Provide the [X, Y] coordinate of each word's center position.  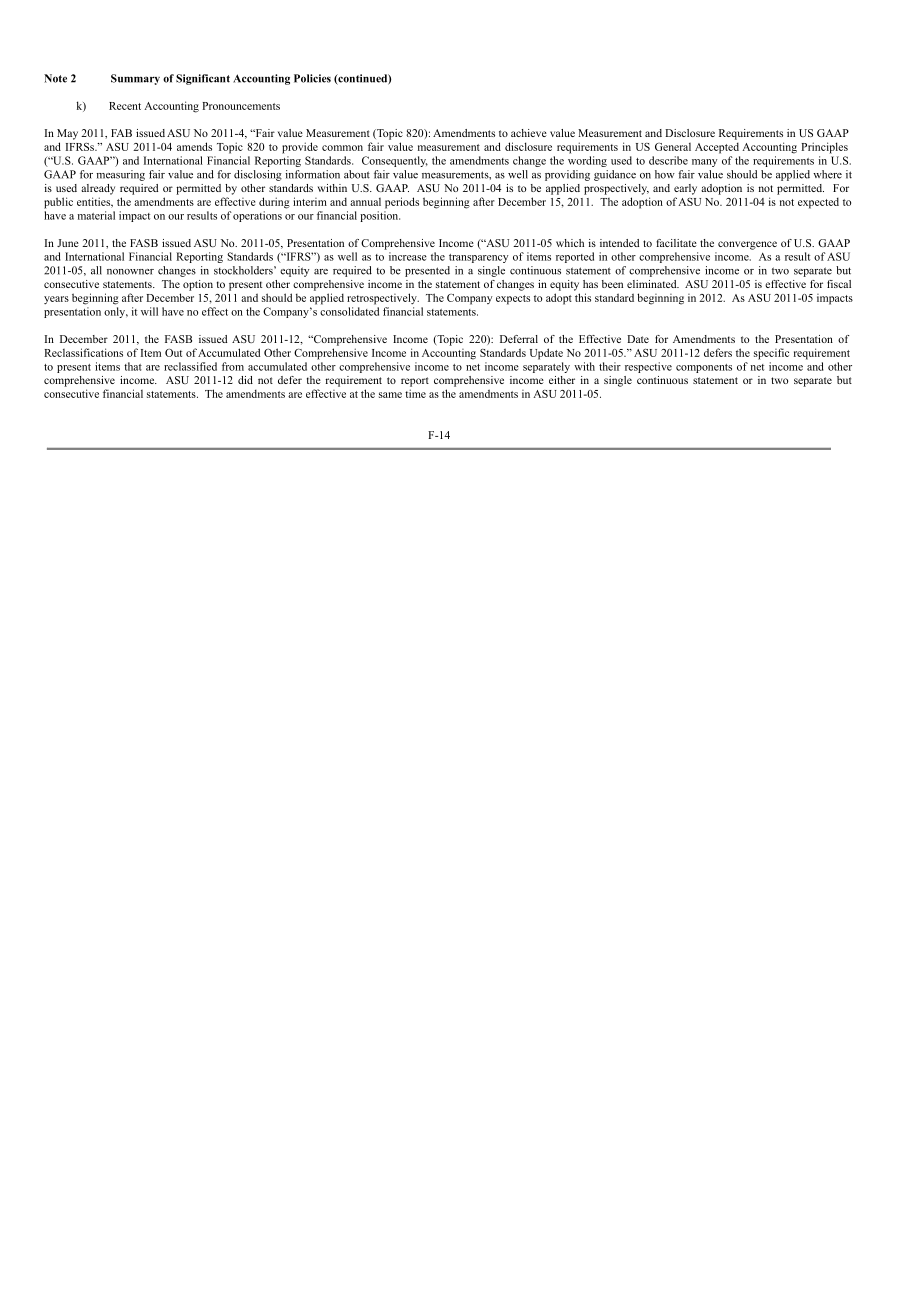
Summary [135, 79]
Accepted [717, 148]
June [68, 243]
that [133, 366]
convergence [747, 245]
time [415, 393]
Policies [312, 78]
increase [408, 256]
